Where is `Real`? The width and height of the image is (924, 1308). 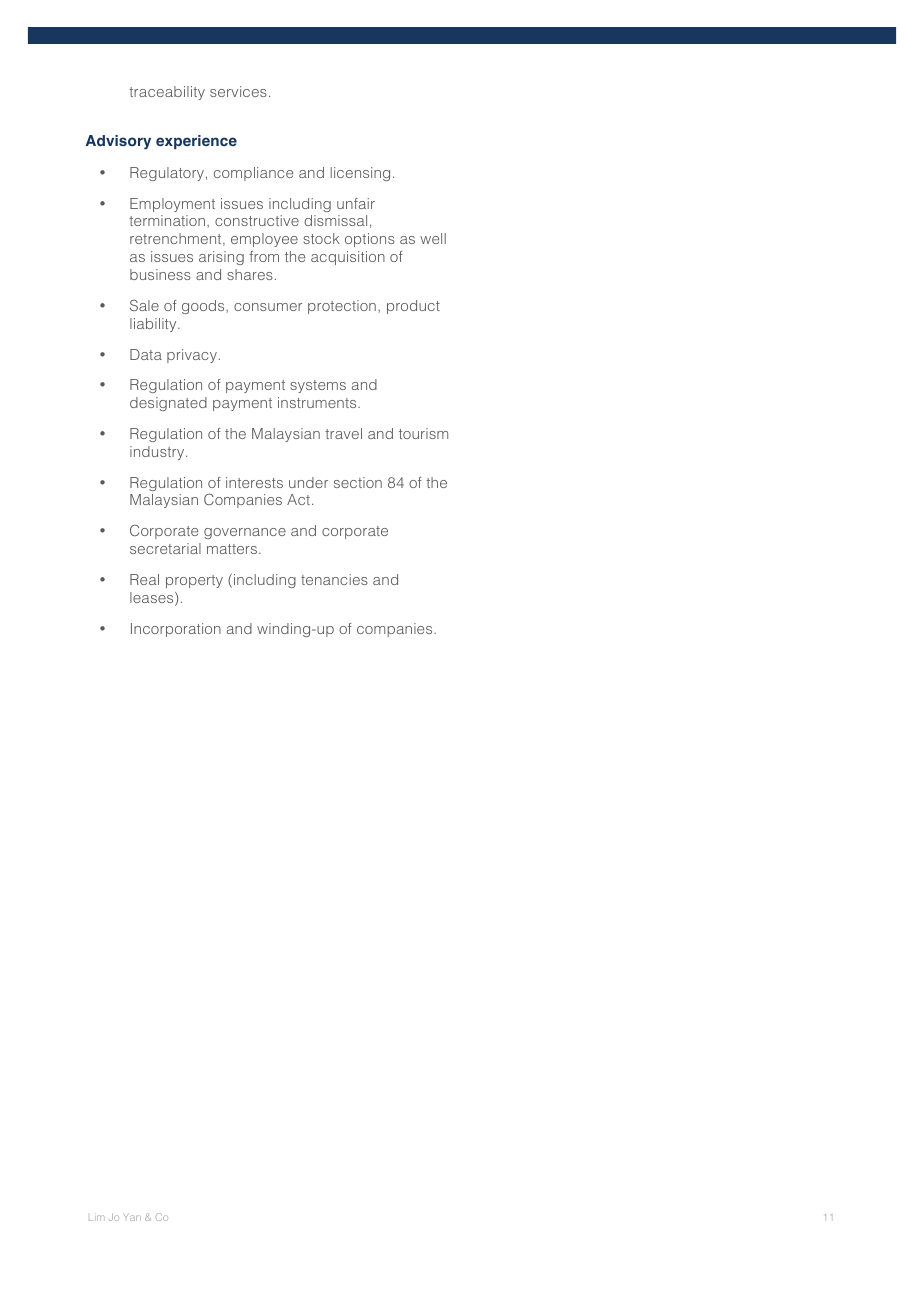 Real is located at coordinates (144, 579).
